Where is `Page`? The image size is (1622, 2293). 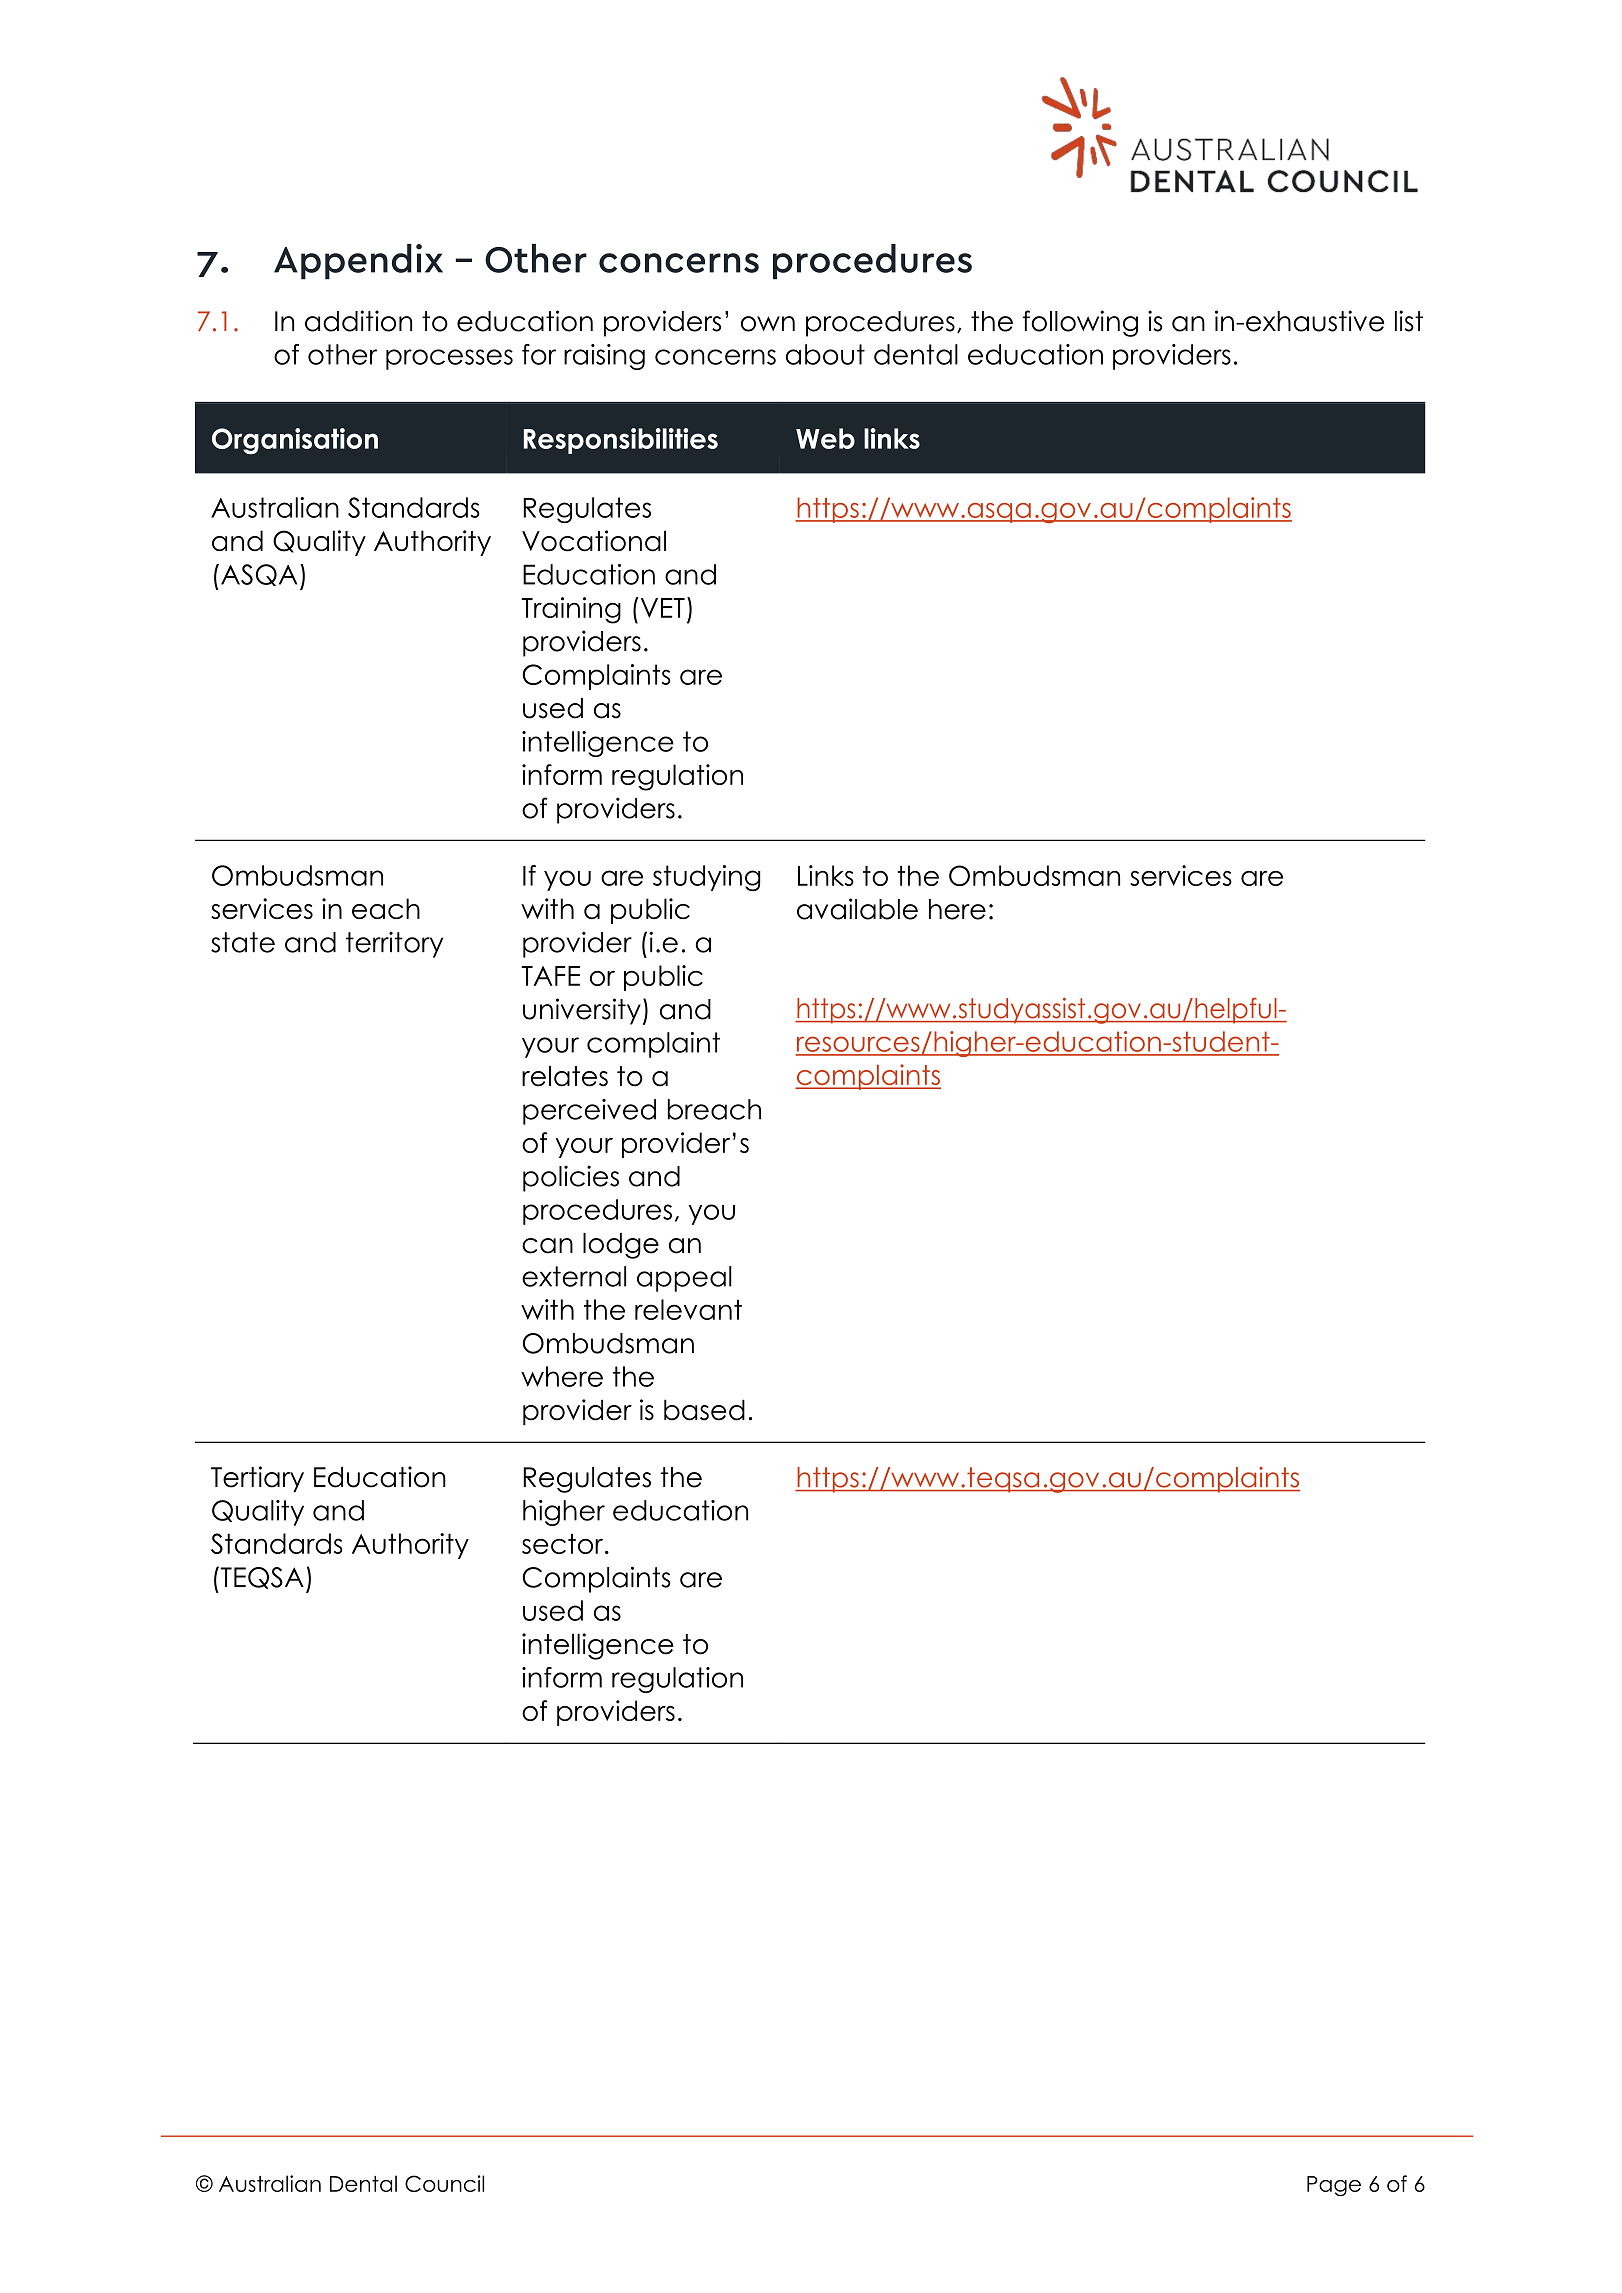
Page is located at coordinates (1334, 2186).
